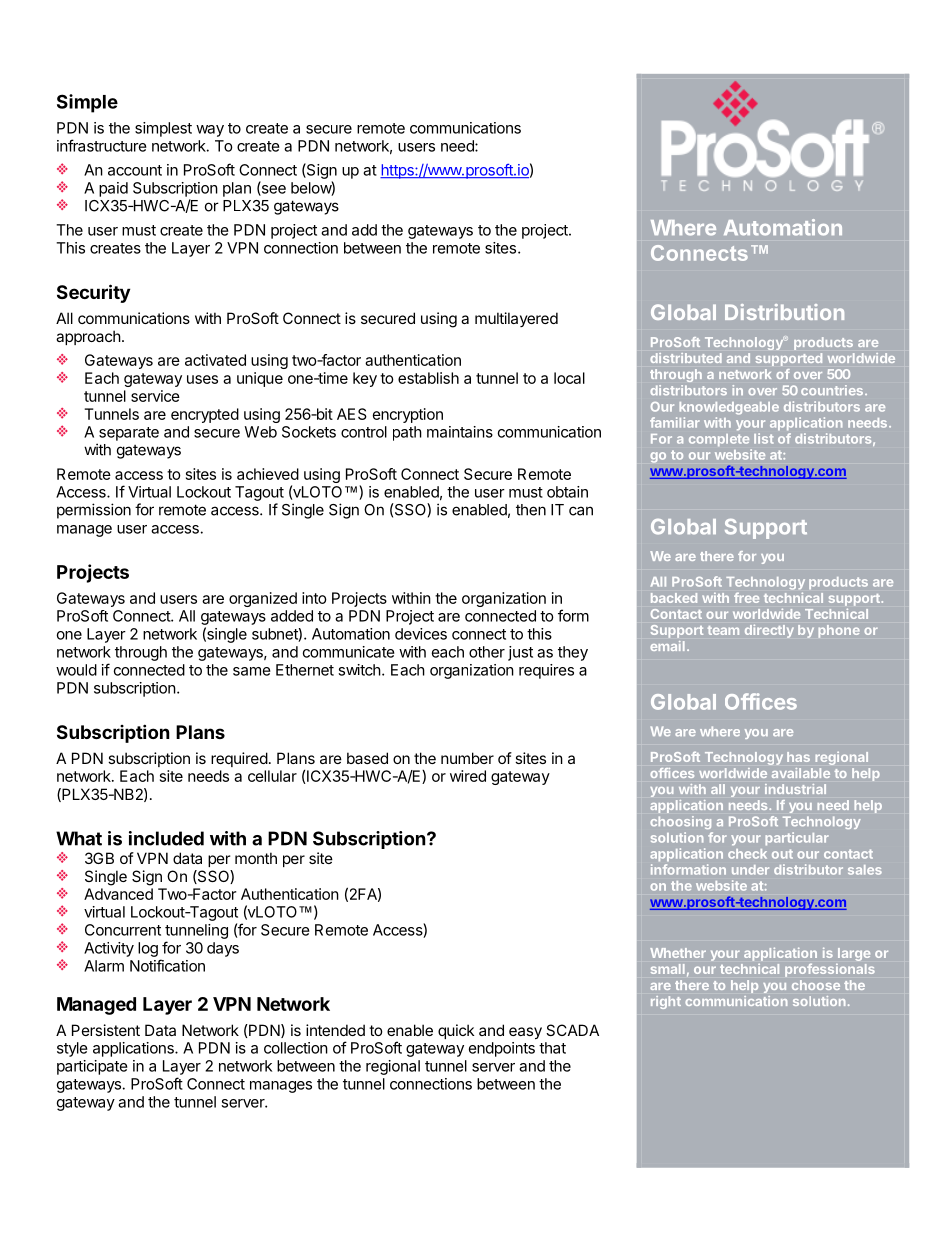 The height and width of the screenshot is (1233, 952). What do you see at coordinates (784, 312) in the screenshot?
I see `Distribution` at bounding box center [784, 312].
